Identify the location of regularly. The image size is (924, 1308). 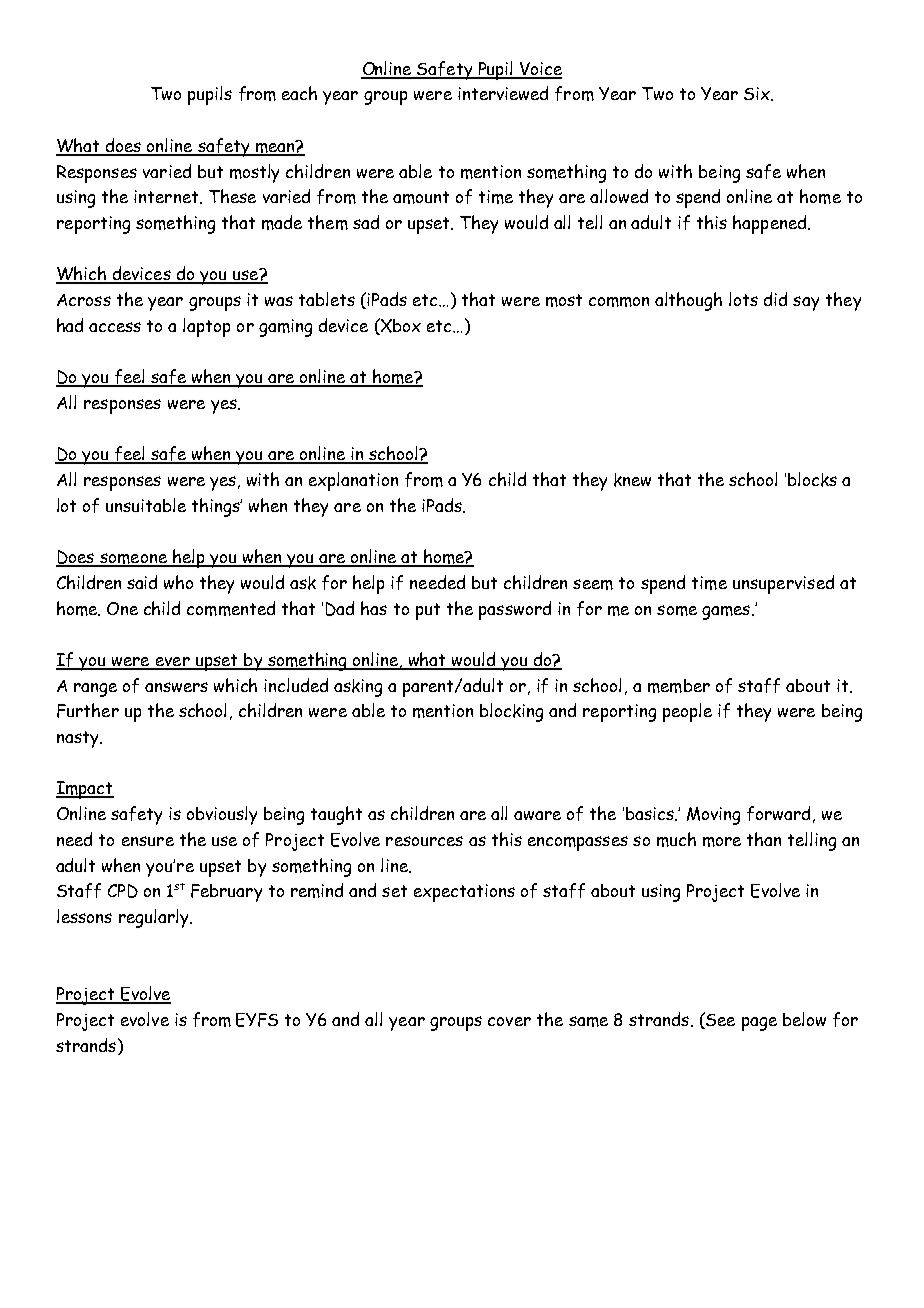
(155, 918).
